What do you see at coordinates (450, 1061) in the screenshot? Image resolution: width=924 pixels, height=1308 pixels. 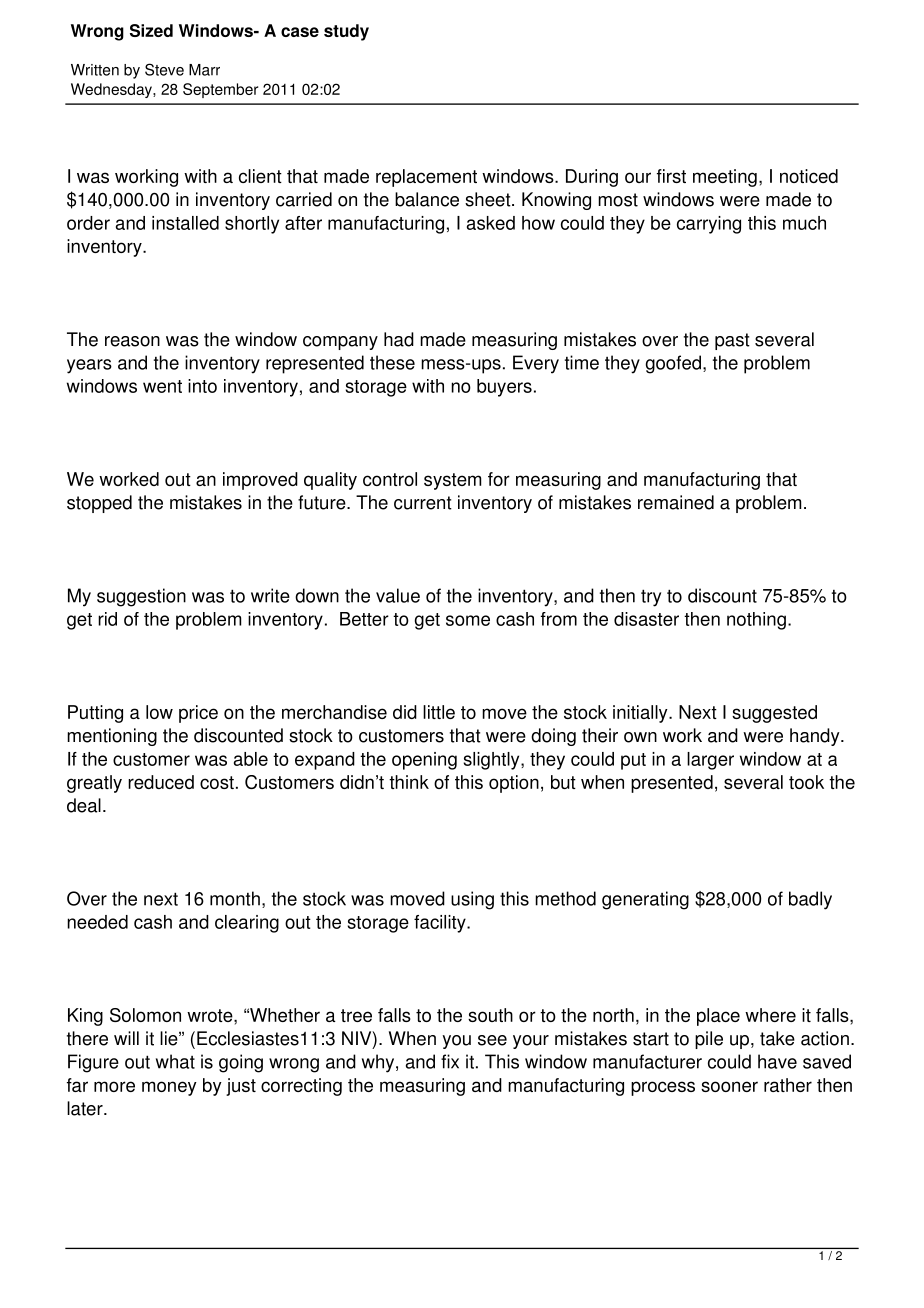 I see `fix` at bounding box center [450, 1061].
